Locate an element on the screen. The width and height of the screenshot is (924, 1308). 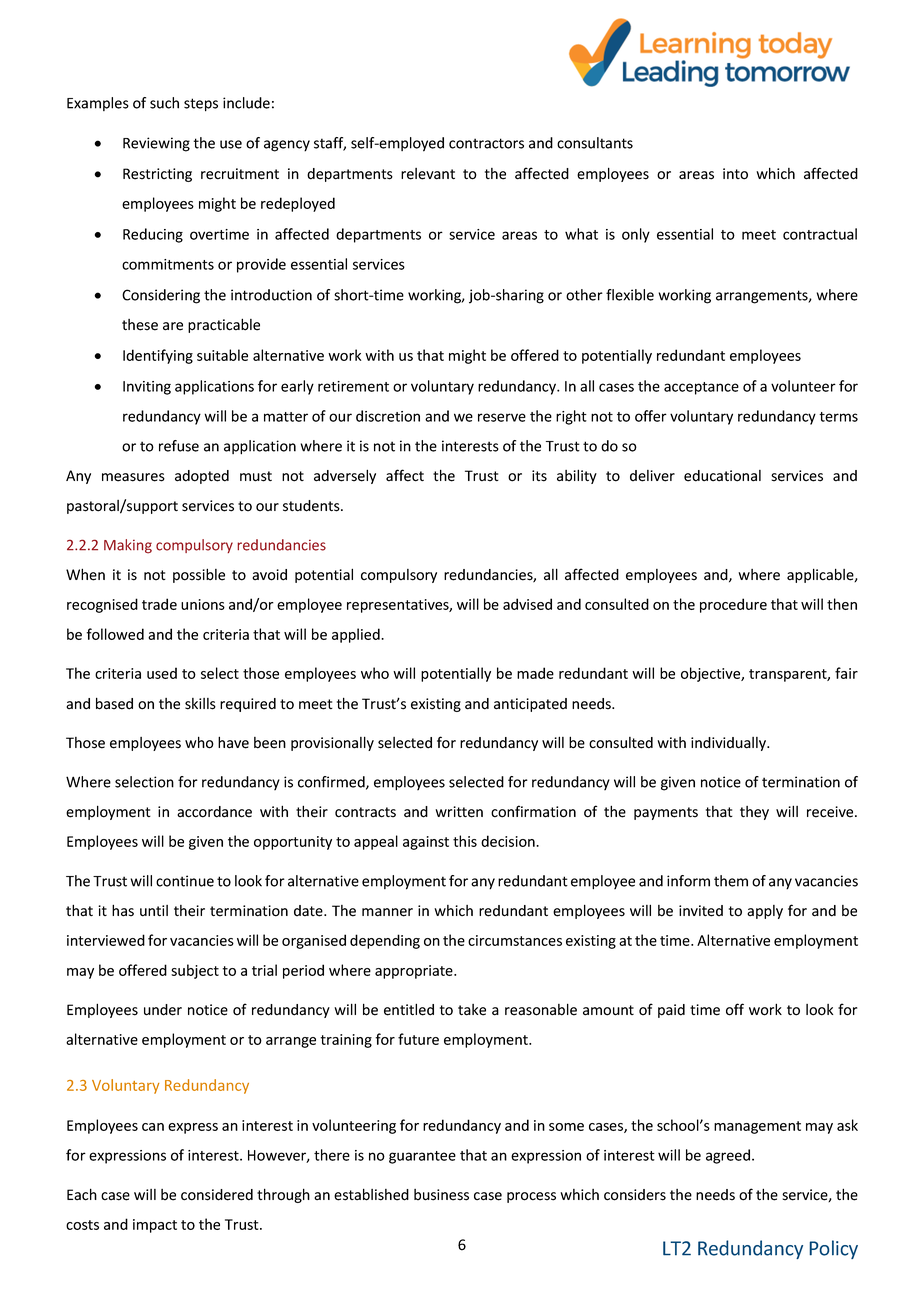
them is located at coordinates (731, 881).
